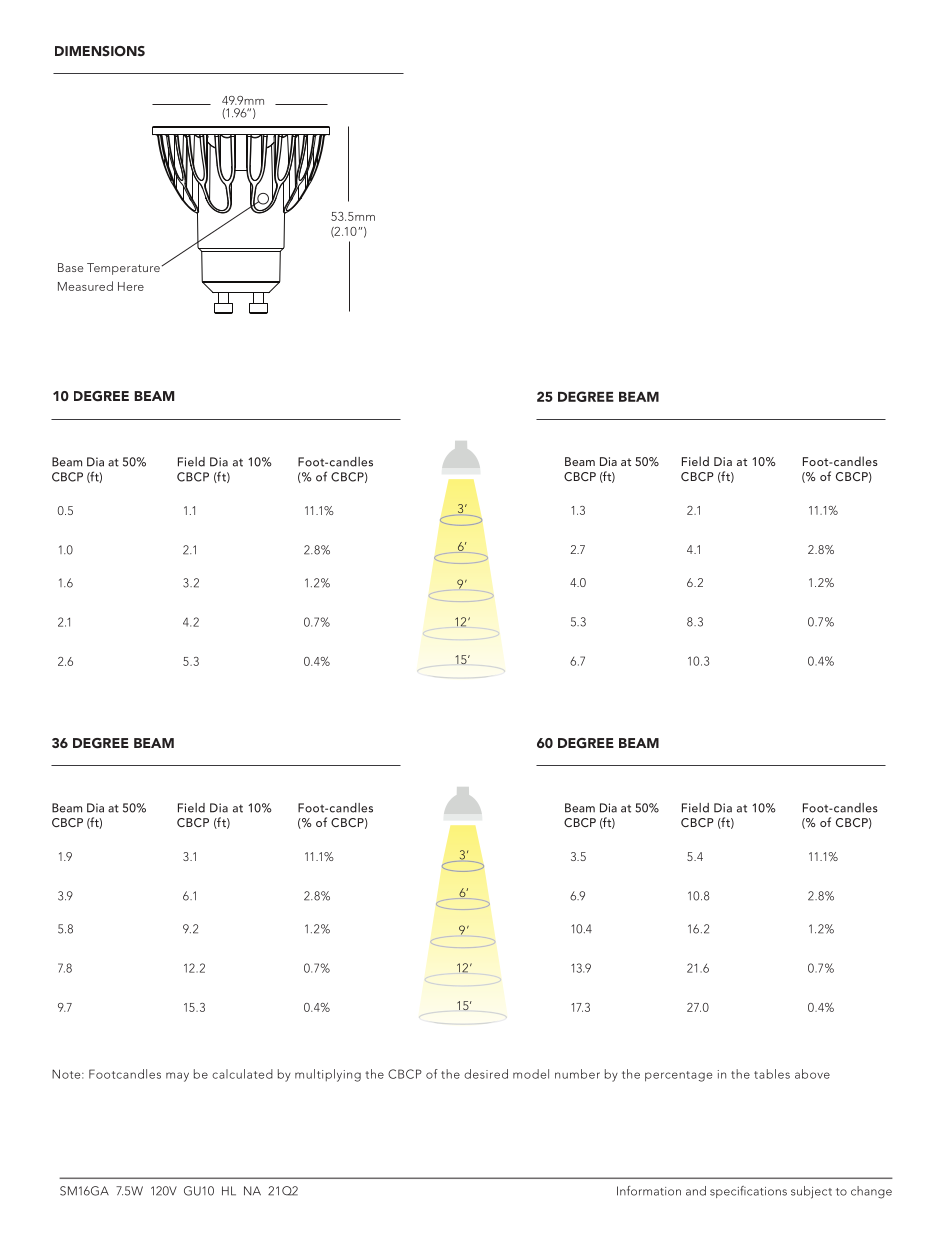  Describe the element at coordinates (177, 1077) in the screenshot. I see `may` at that location.
